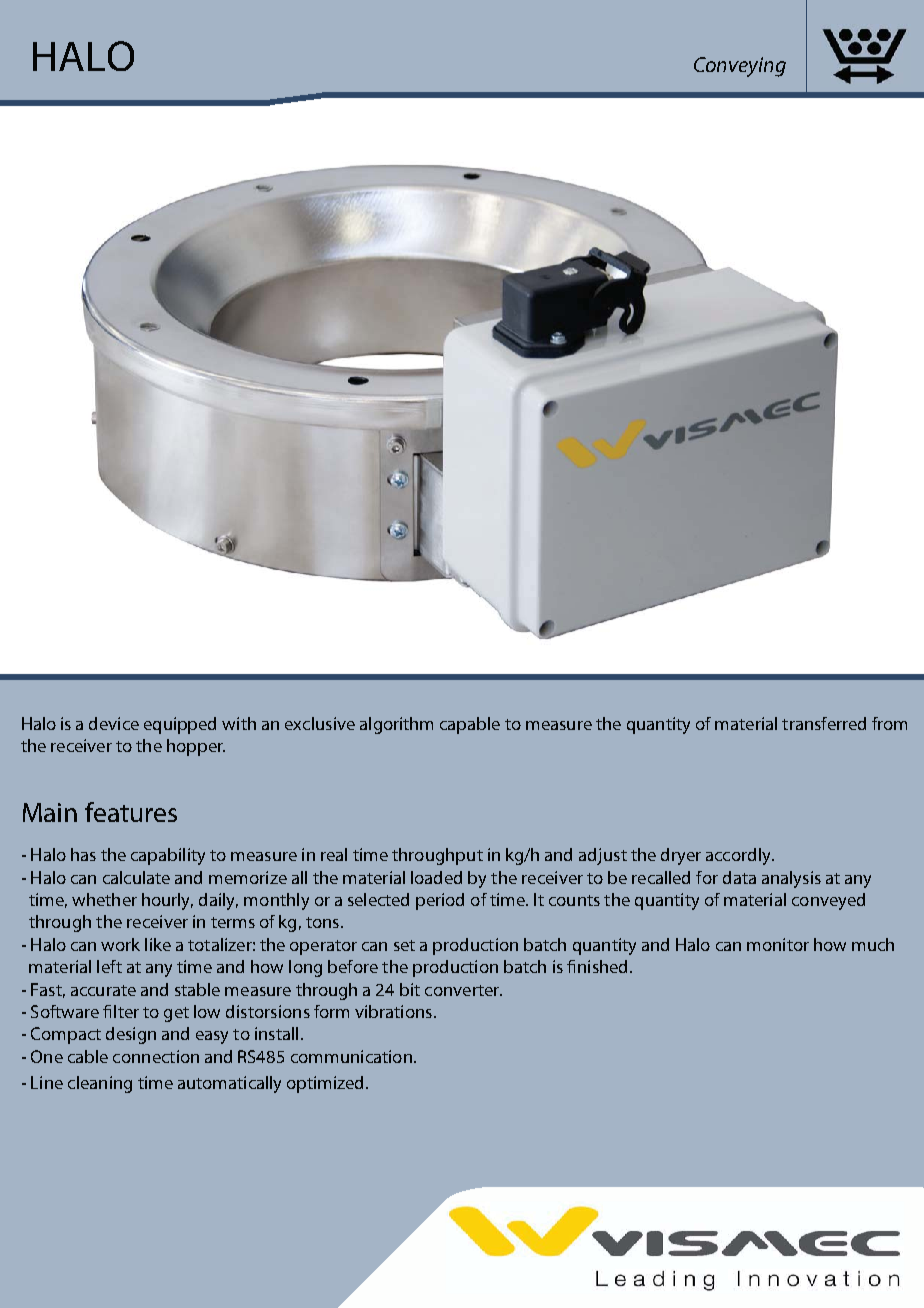 This document has height=1308, width=924. What do you see at coordinates (470, 725) in the document?
I see `capable` at bounding box center [470, 725].
